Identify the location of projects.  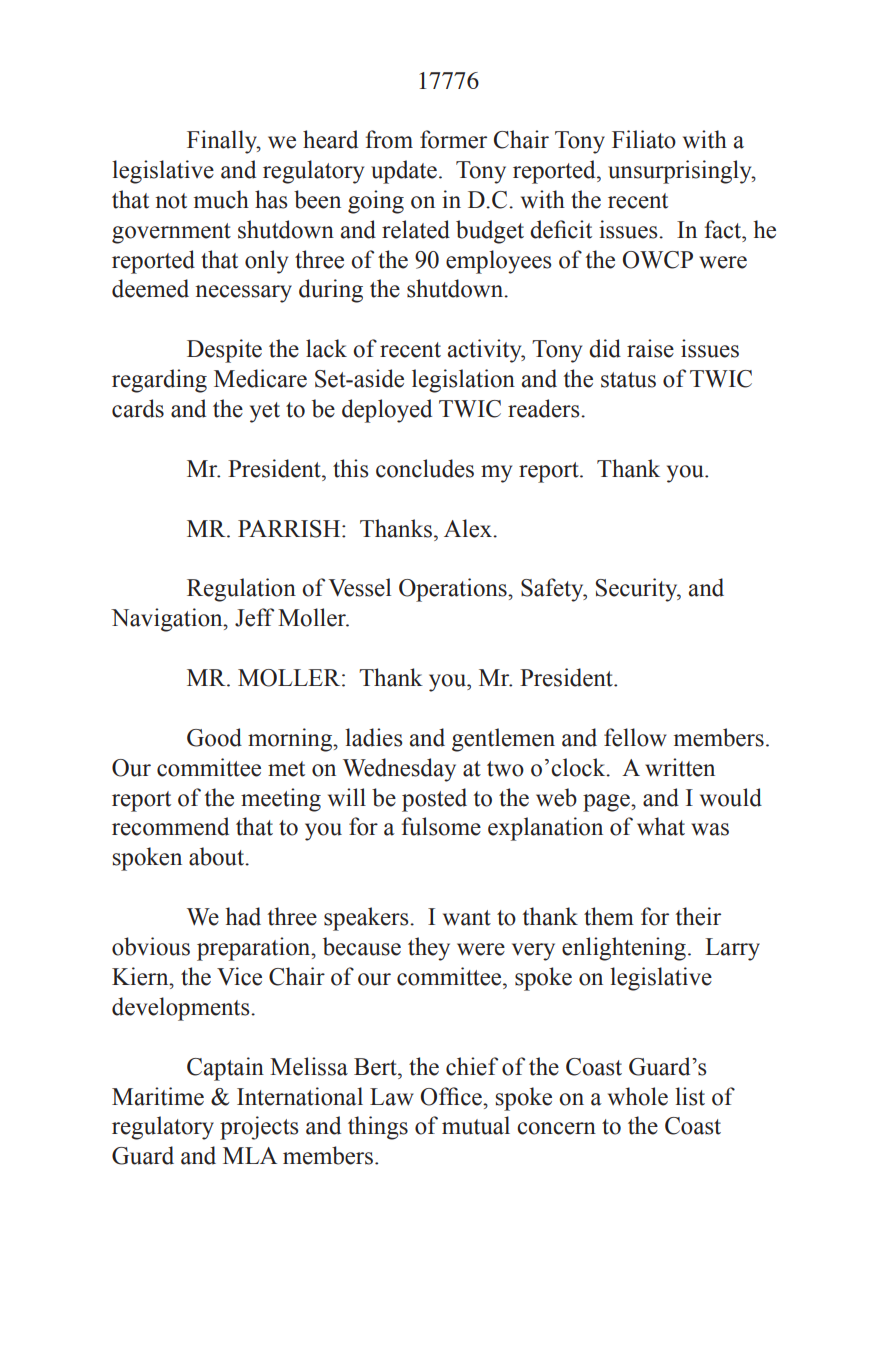
(259, 1128).
